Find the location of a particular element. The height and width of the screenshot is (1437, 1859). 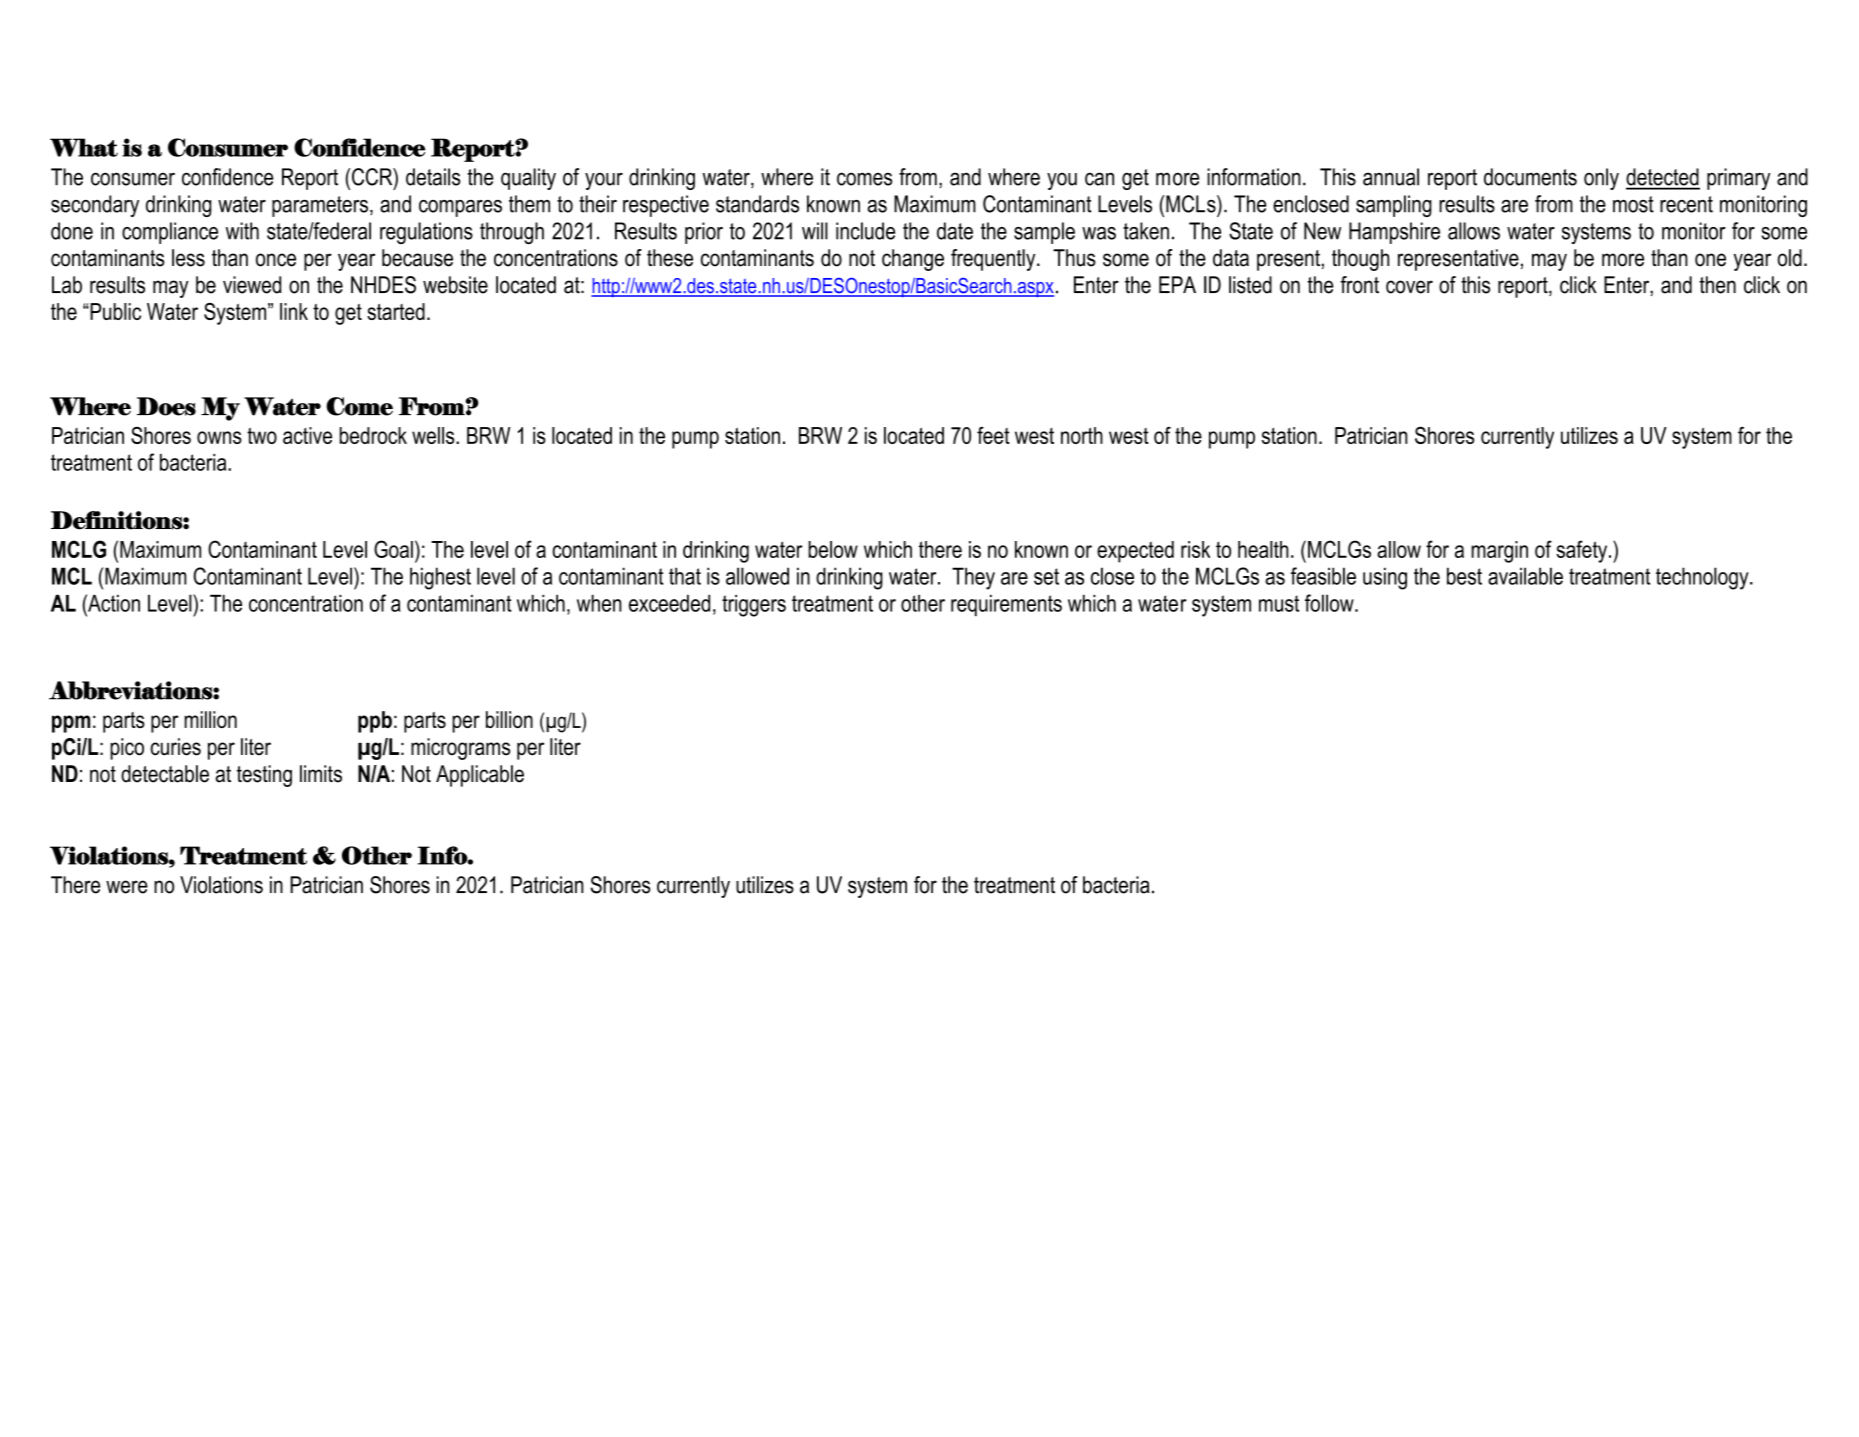

only is located at coordinates (1601, 179).
